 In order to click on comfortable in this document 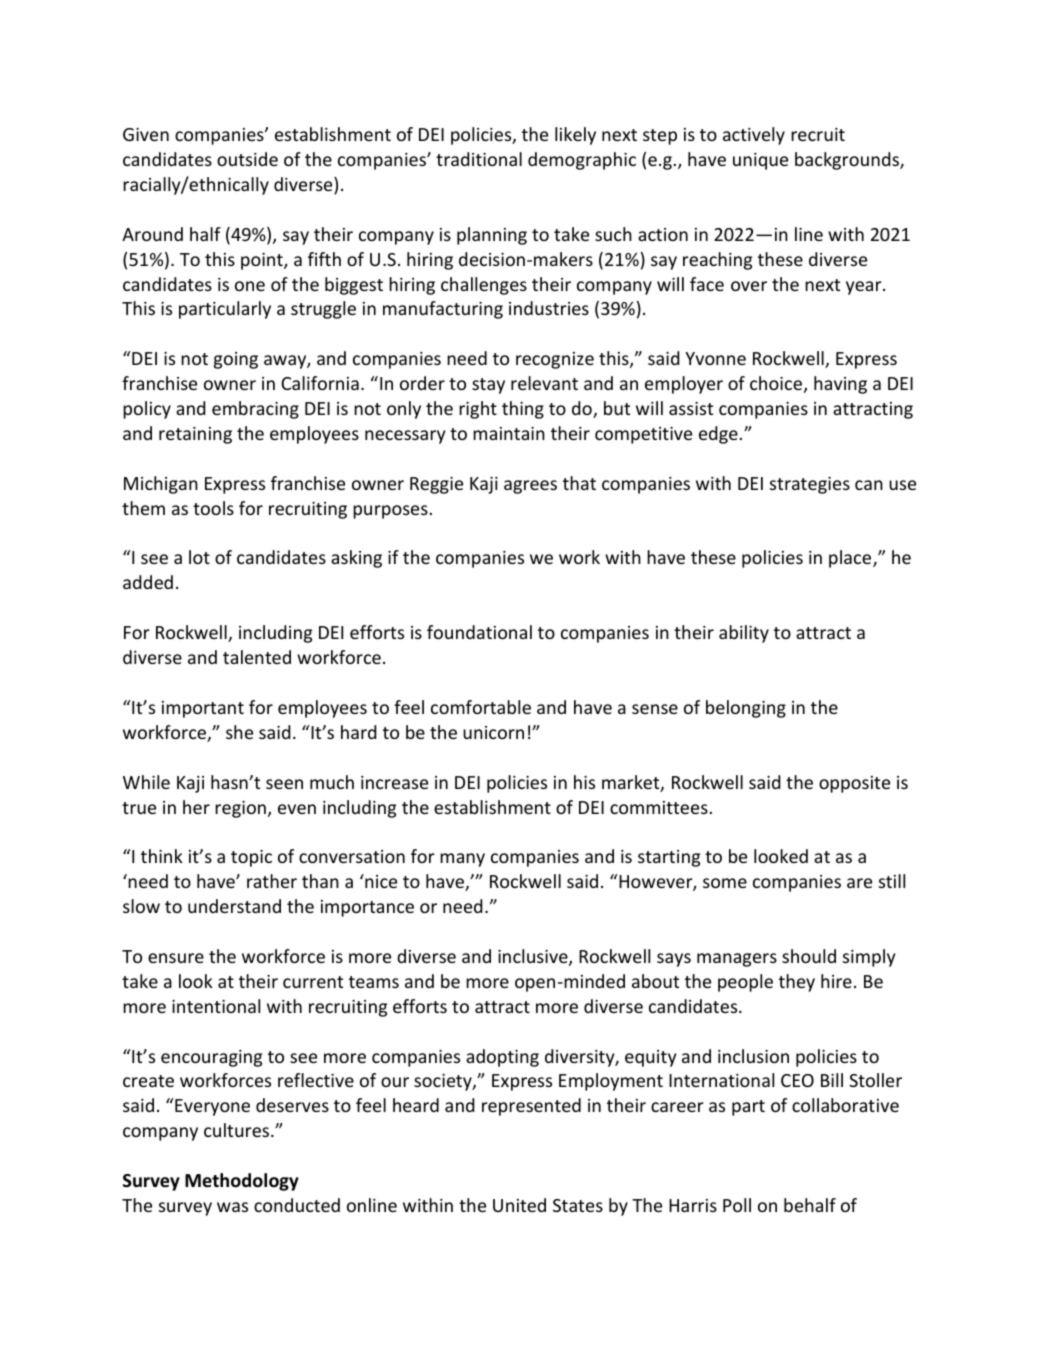, I will do `click(481, 707)`.
